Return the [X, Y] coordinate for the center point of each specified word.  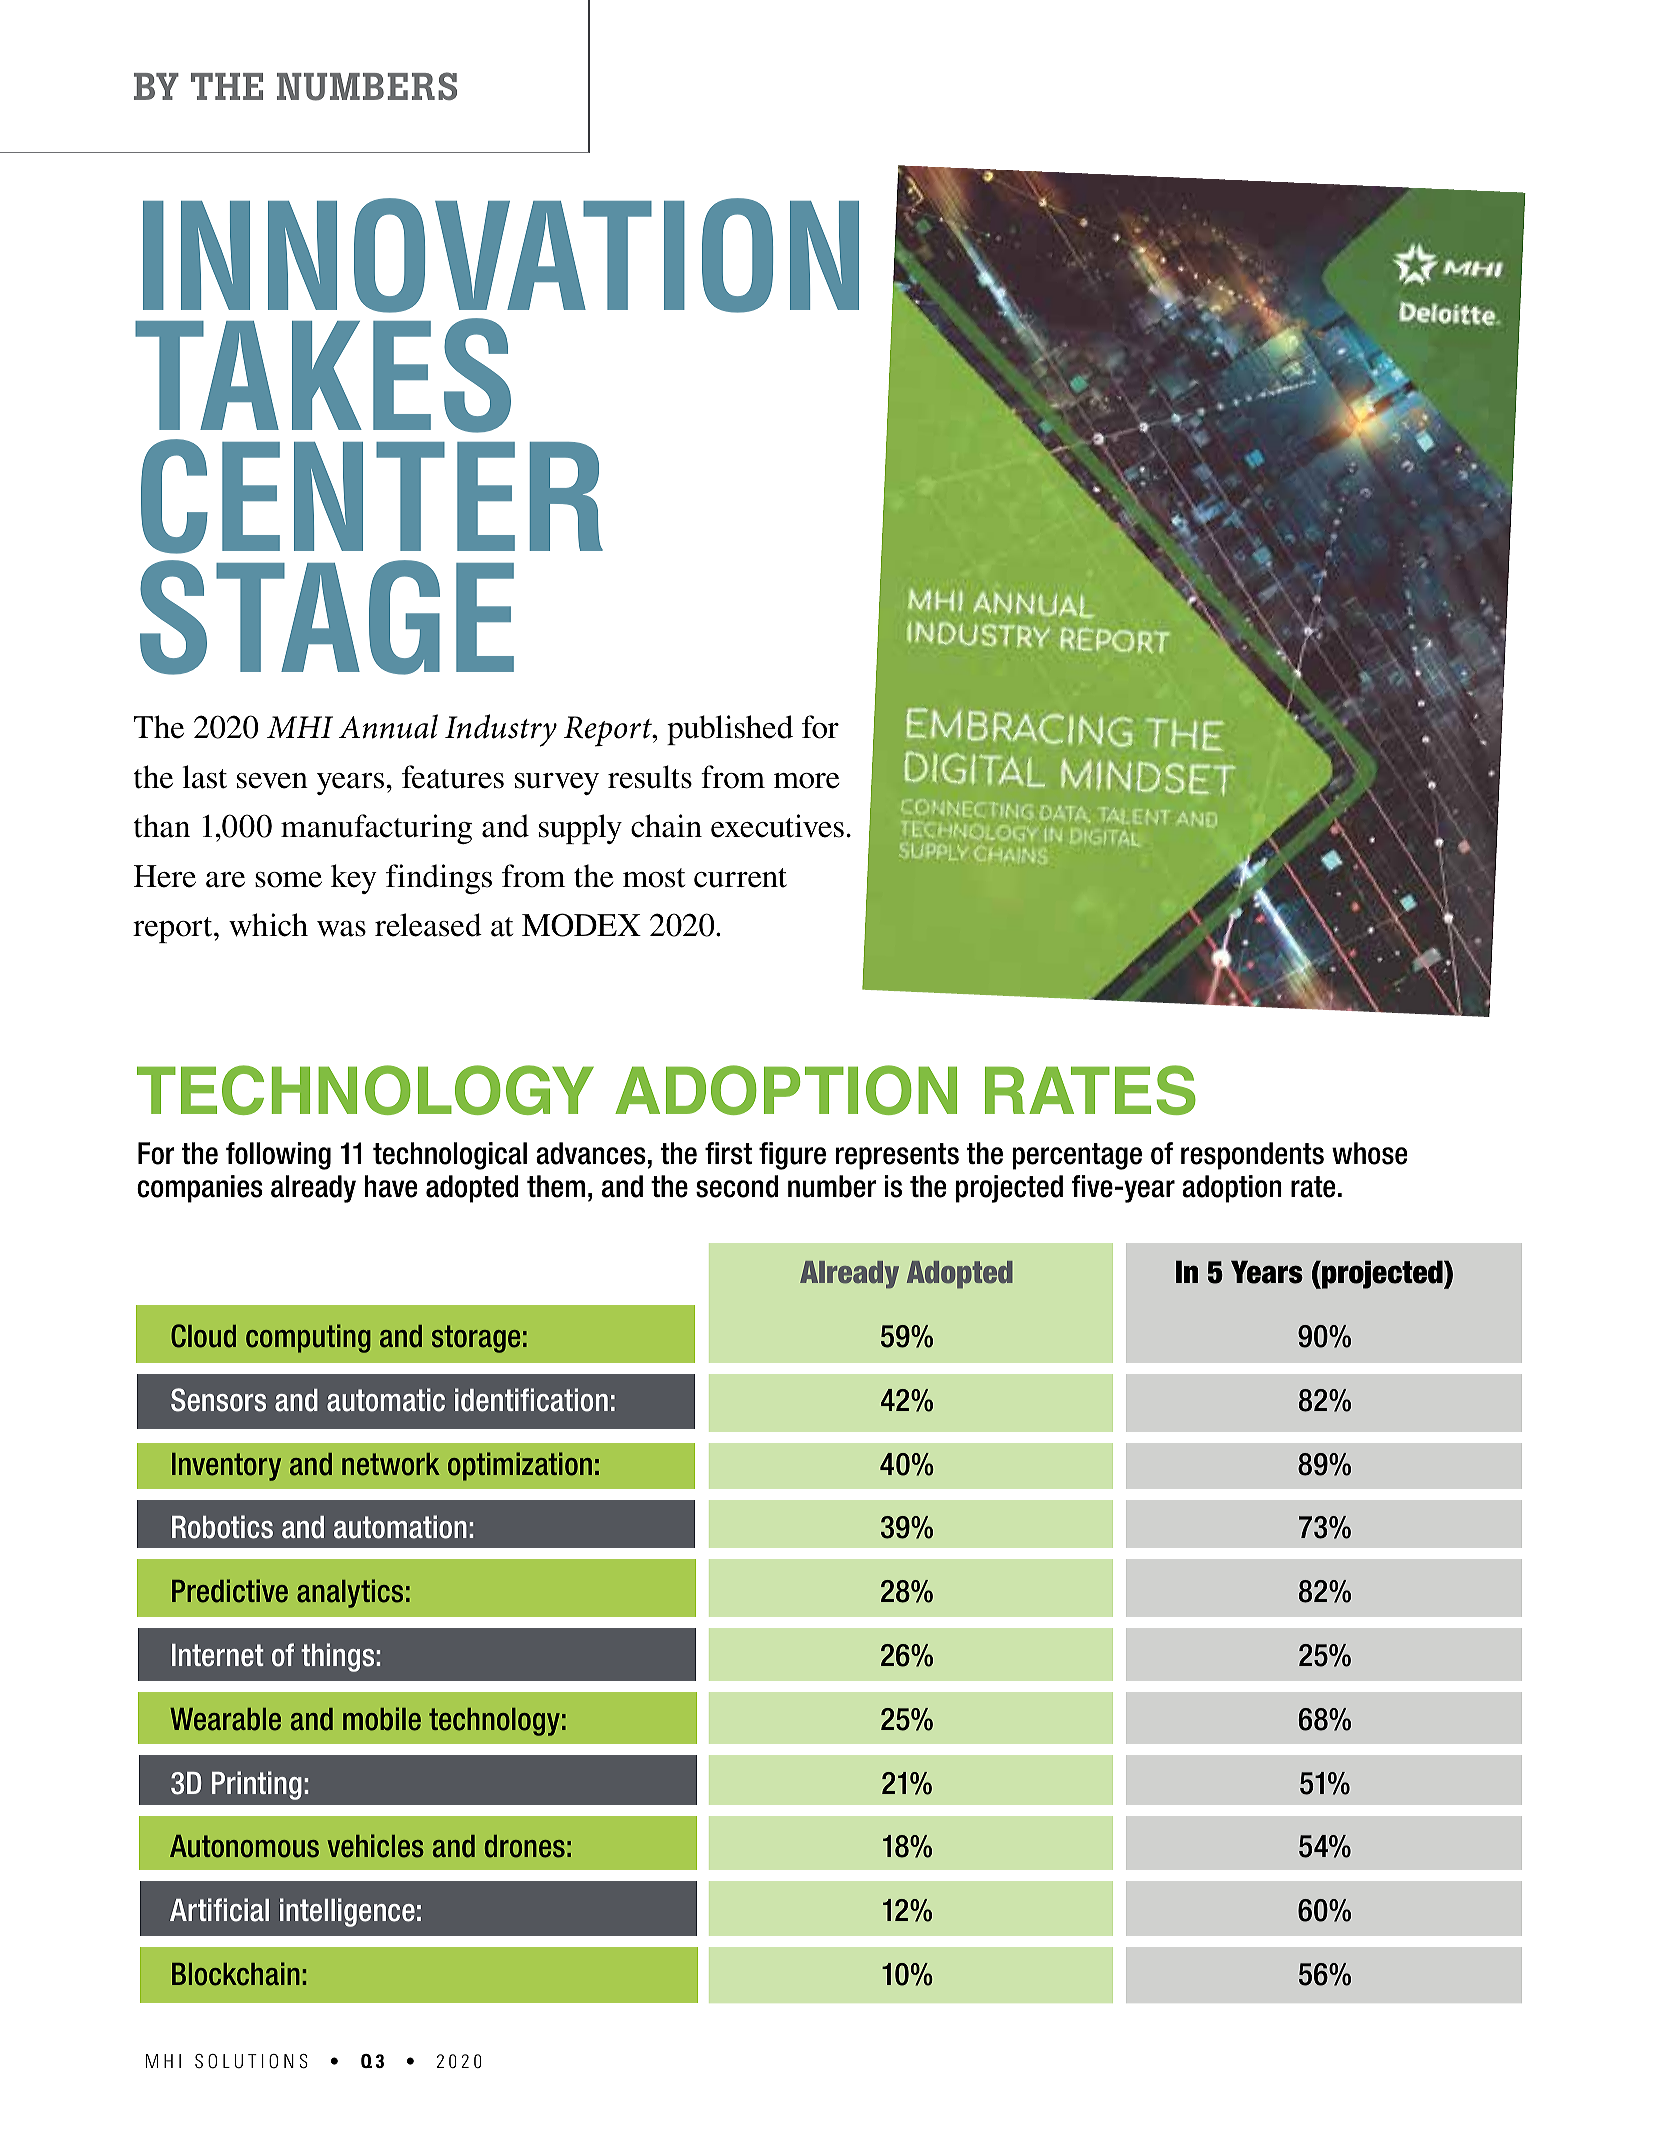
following [278, 1156]
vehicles [375, 1846]
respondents [1252, 1156]
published [730, 730]
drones [525, 1846]
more [807, 781]
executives [777, 826]
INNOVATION [501, 255]
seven [272, 781]
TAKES [323, 375]
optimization [520, 1466]
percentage [1077, 1156]
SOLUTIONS [251, 2061]
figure [792, 1156]
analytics [350, 1593]
